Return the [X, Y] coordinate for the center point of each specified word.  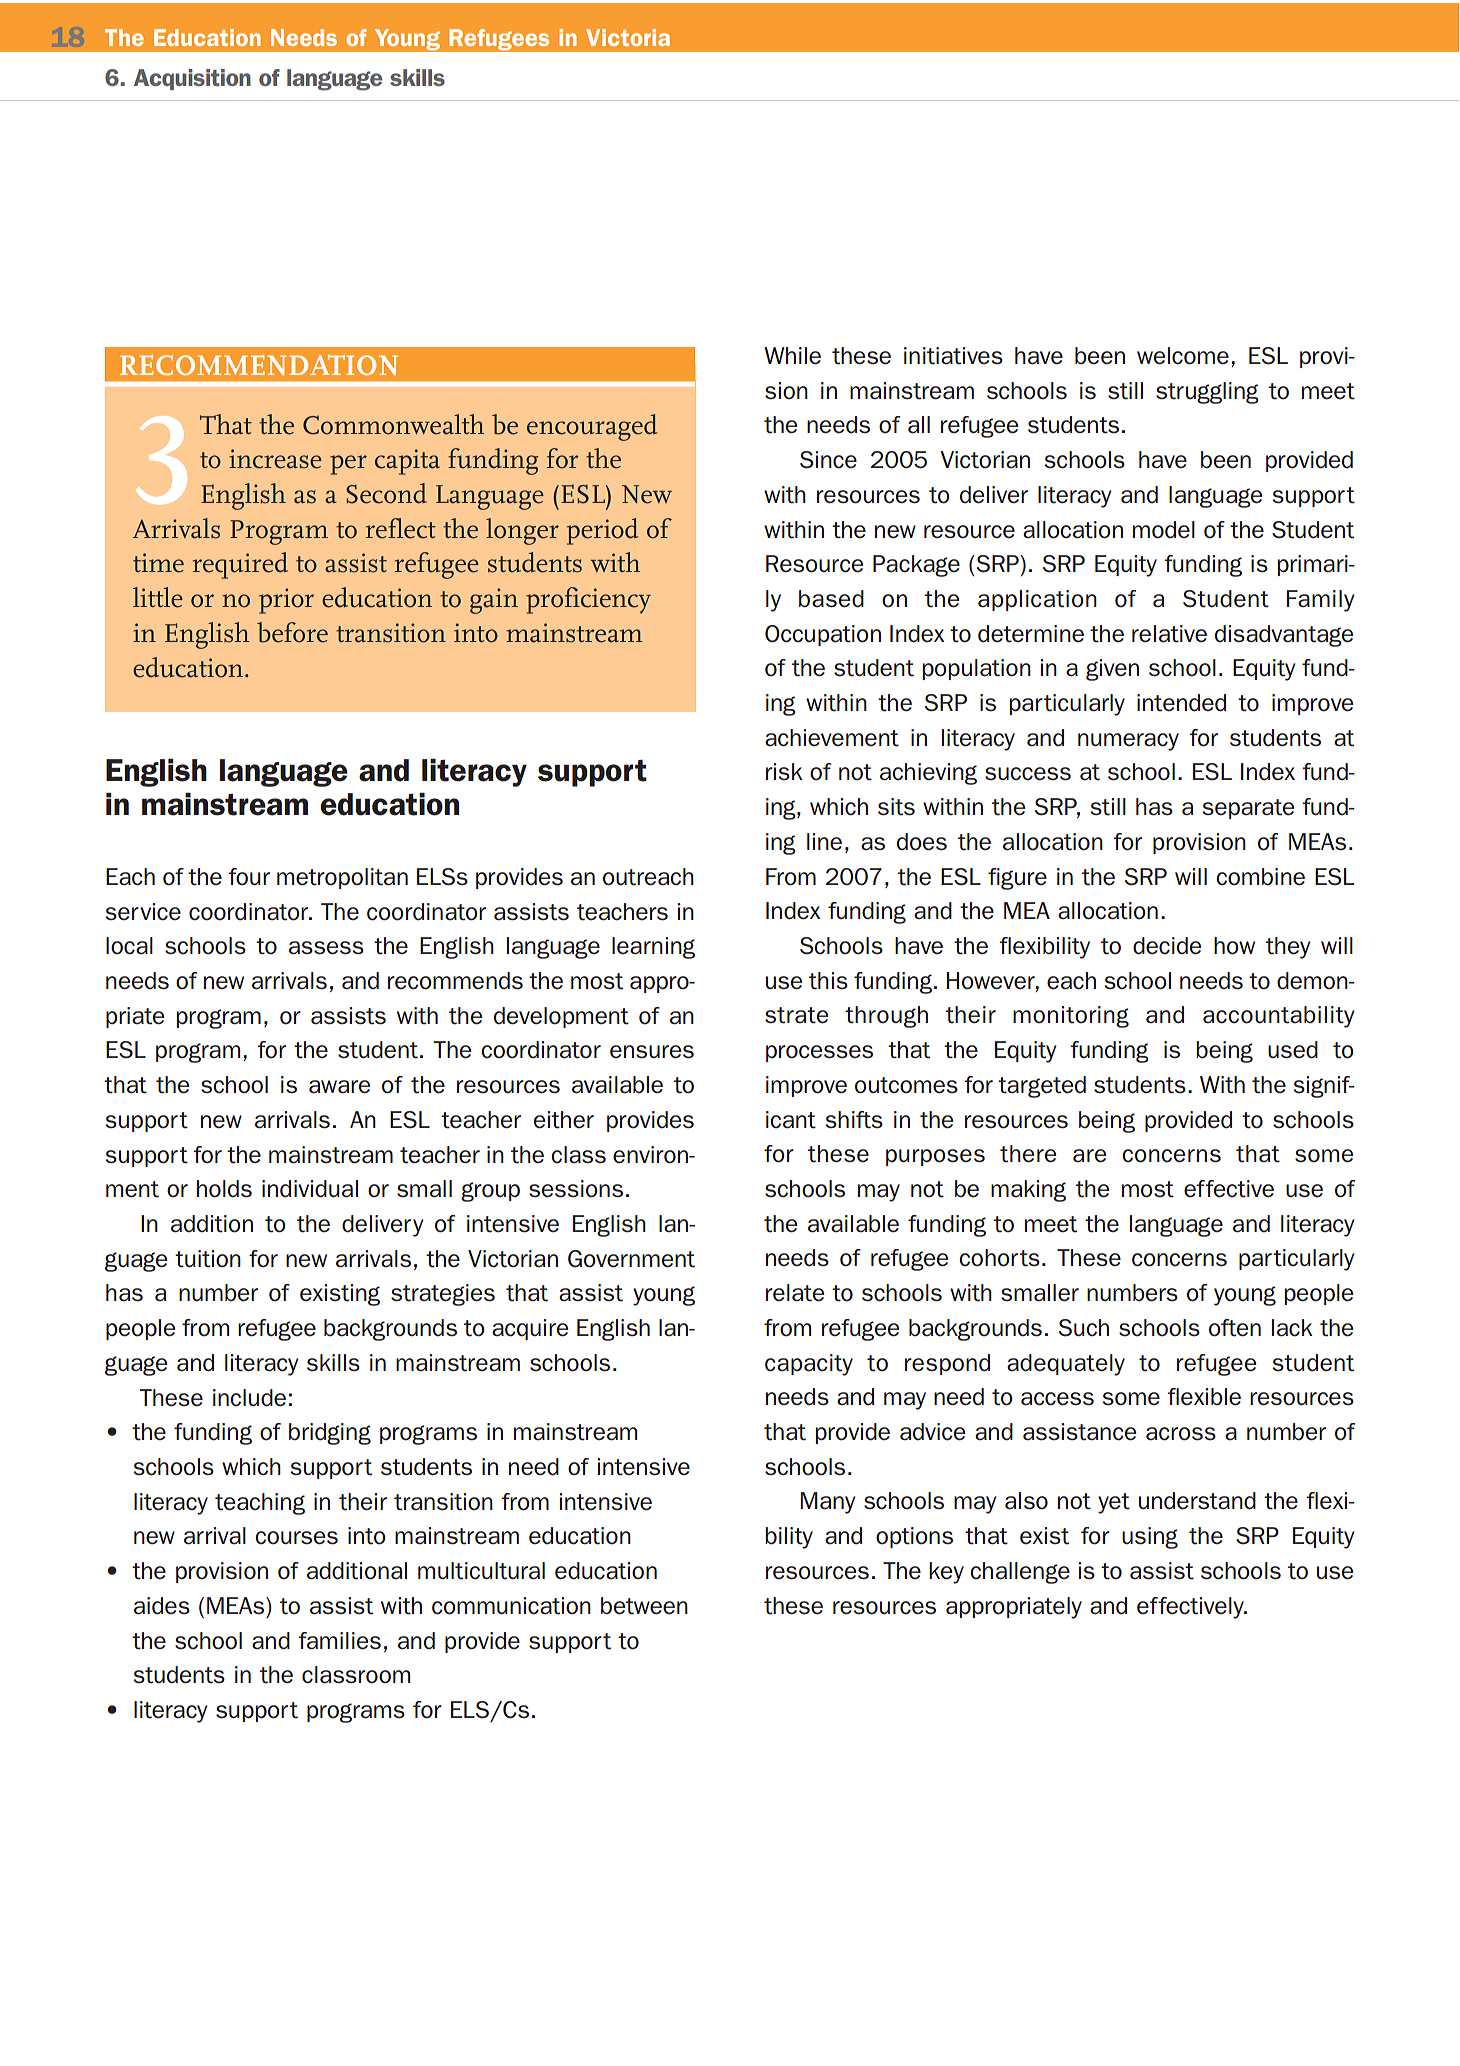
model [1164, 530]
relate [795, 1293]
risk [784, 772]
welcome [1183, 356]
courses [296, 1538]
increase [275, 459]
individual [310, 1189]
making [1028, 1191]
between [644, 1606]
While [792, 356]
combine [1260, 877]
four [249, 877]
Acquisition [192, 79]
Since [828, 460]
